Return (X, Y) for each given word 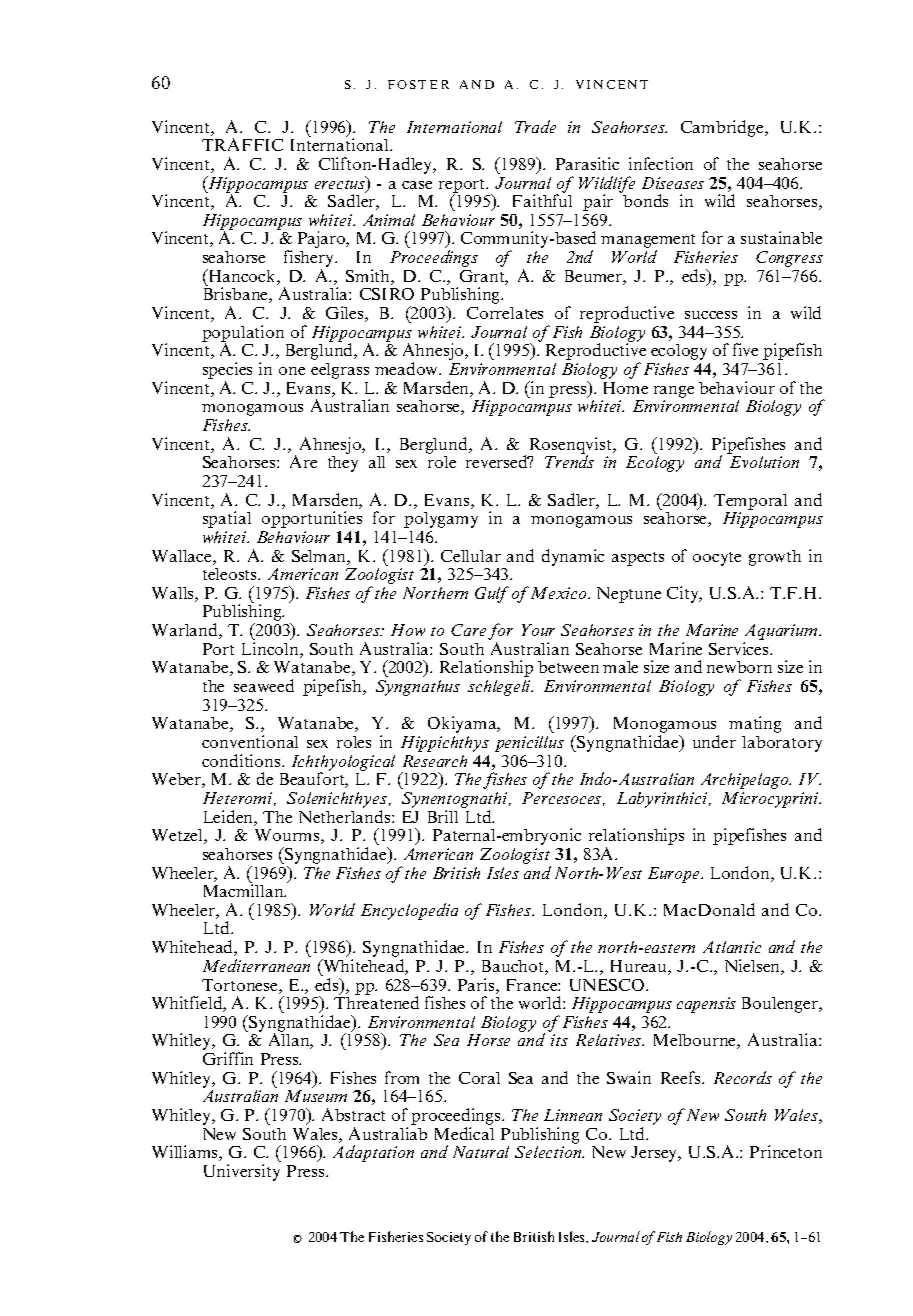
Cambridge (723, 128)
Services (740, 648)
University (242, 1172)
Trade (535, 126)
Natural (481, 1152)
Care (468, 630)
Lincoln (271, 650)
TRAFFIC (242, 144)
